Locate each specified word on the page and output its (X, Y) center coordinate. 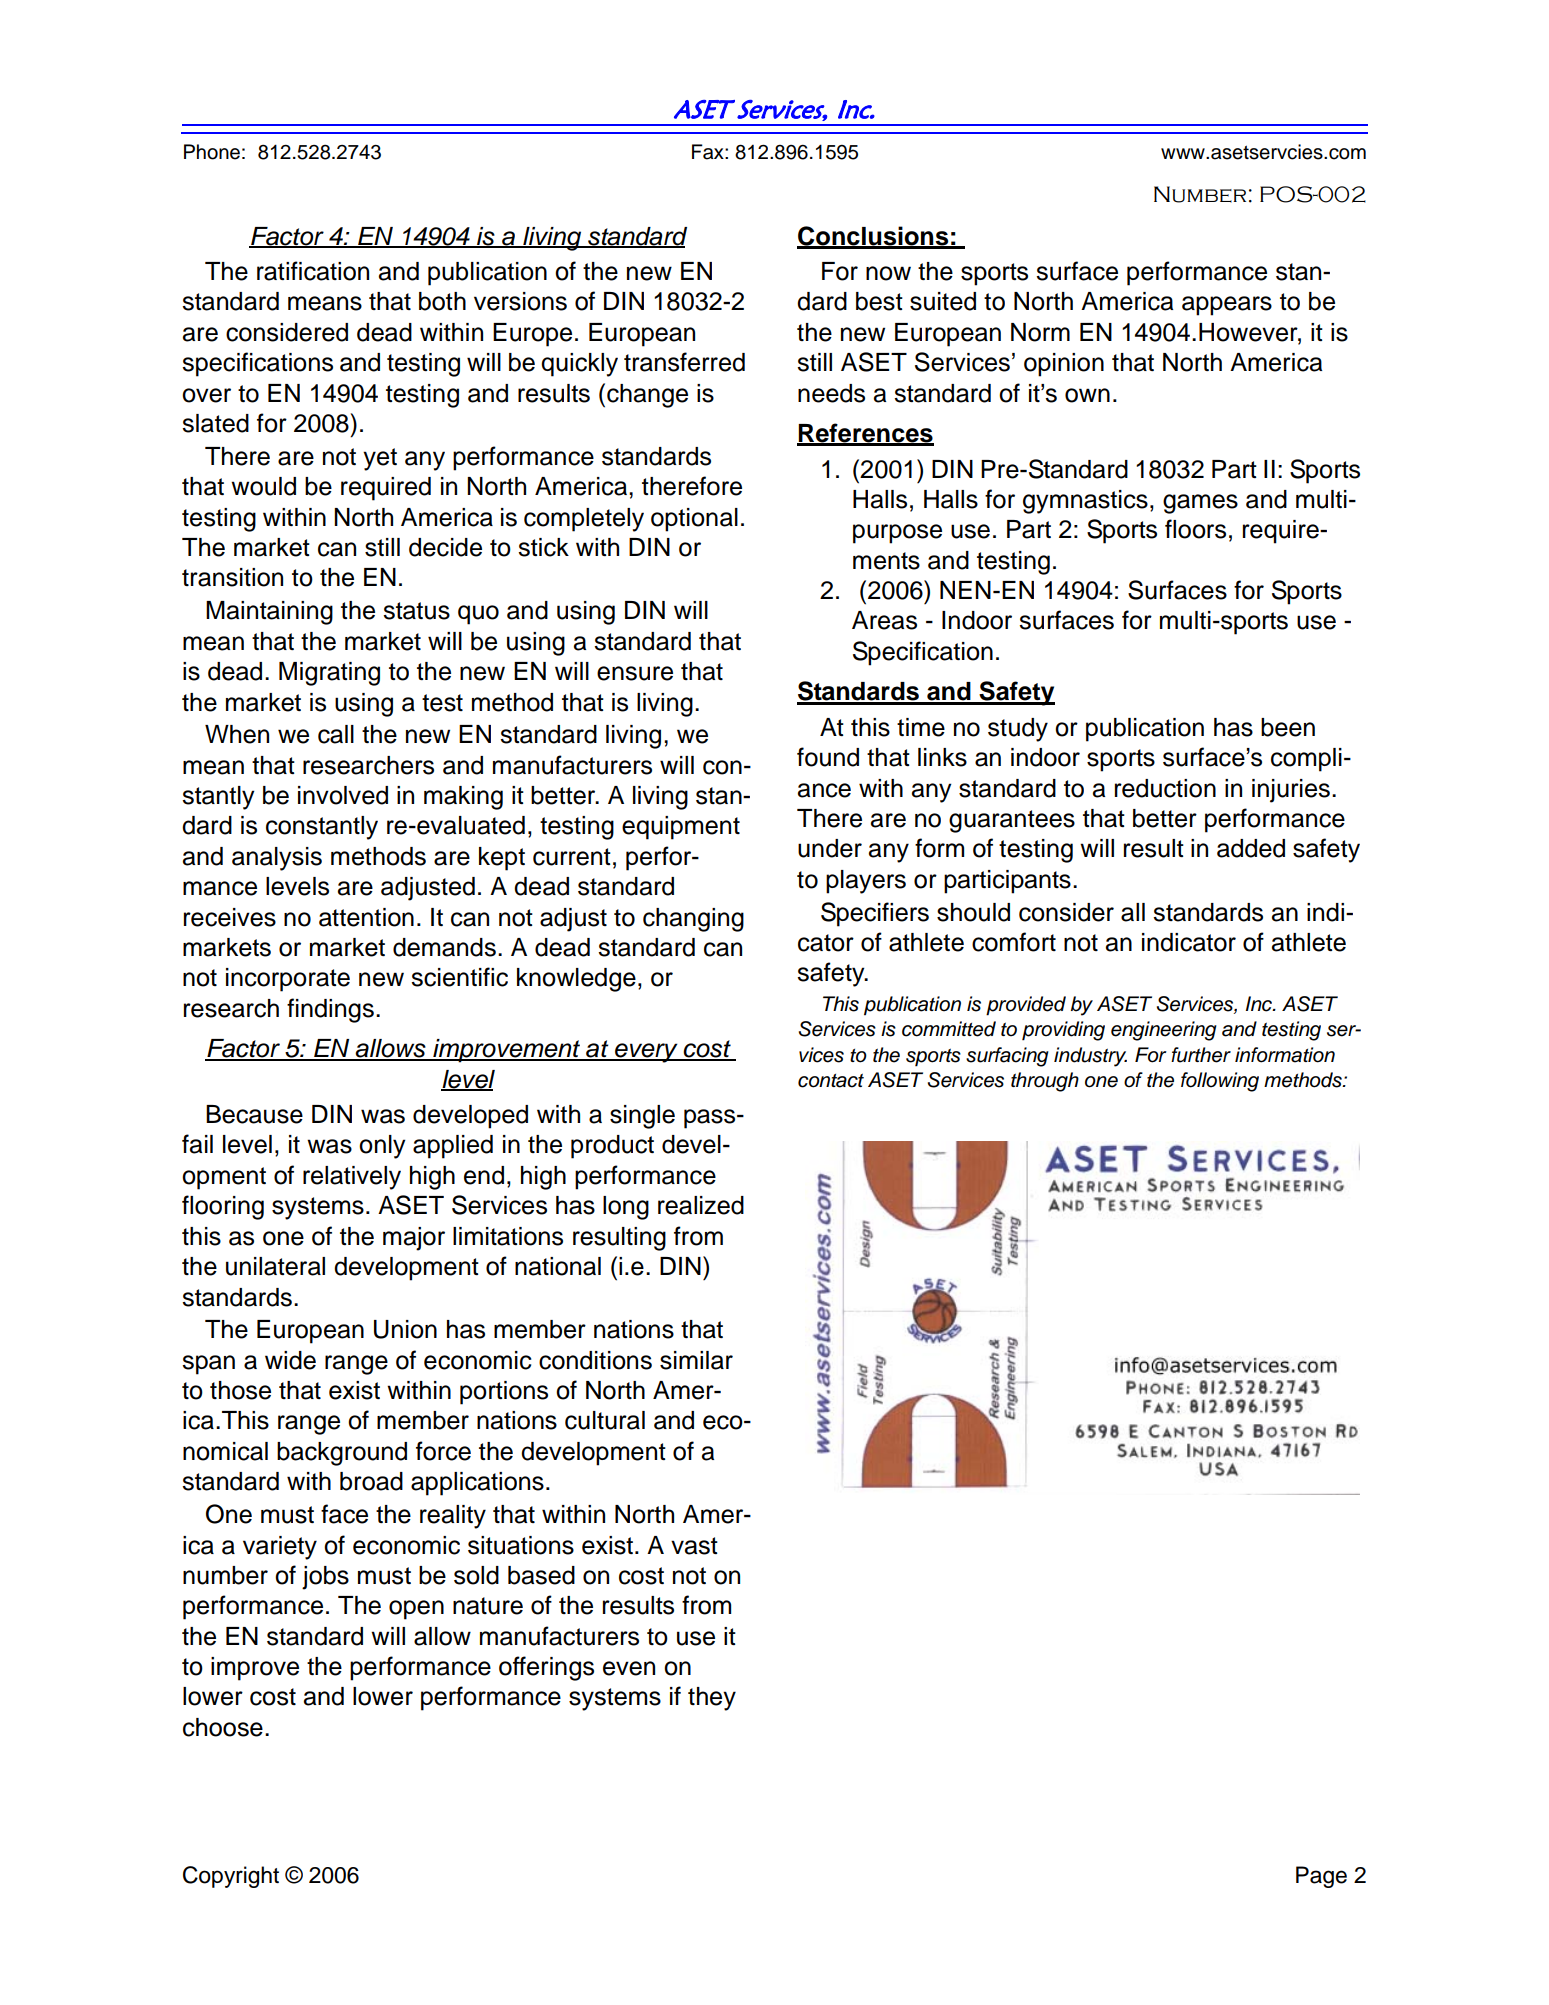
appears (1227, 306)
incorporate (288, 980)
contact (831, 1080)
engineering (1164, 1031)
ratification (313, 271)
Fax (709, 152)
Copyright (231, 1877)
